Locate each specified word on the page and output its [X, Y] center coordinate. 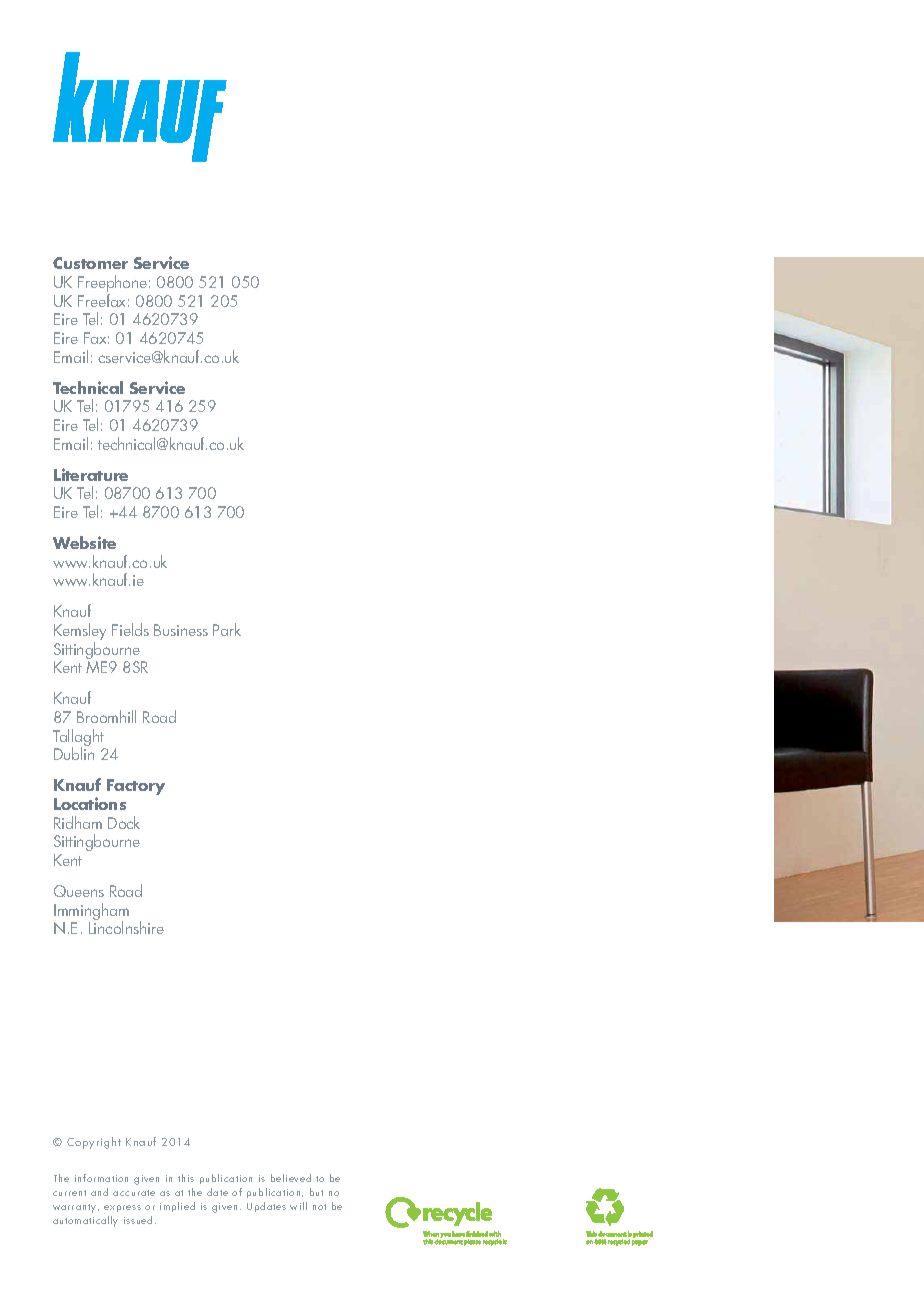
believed [291, 1178]
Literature [91, 474]
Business [181, 630]
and [99, 1192]
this [186, 1178]
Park [227, 629]
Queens [79, 891]
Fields [130, 629]
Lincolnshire [126, 926]
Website [84, 542]
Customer [90, 263]
